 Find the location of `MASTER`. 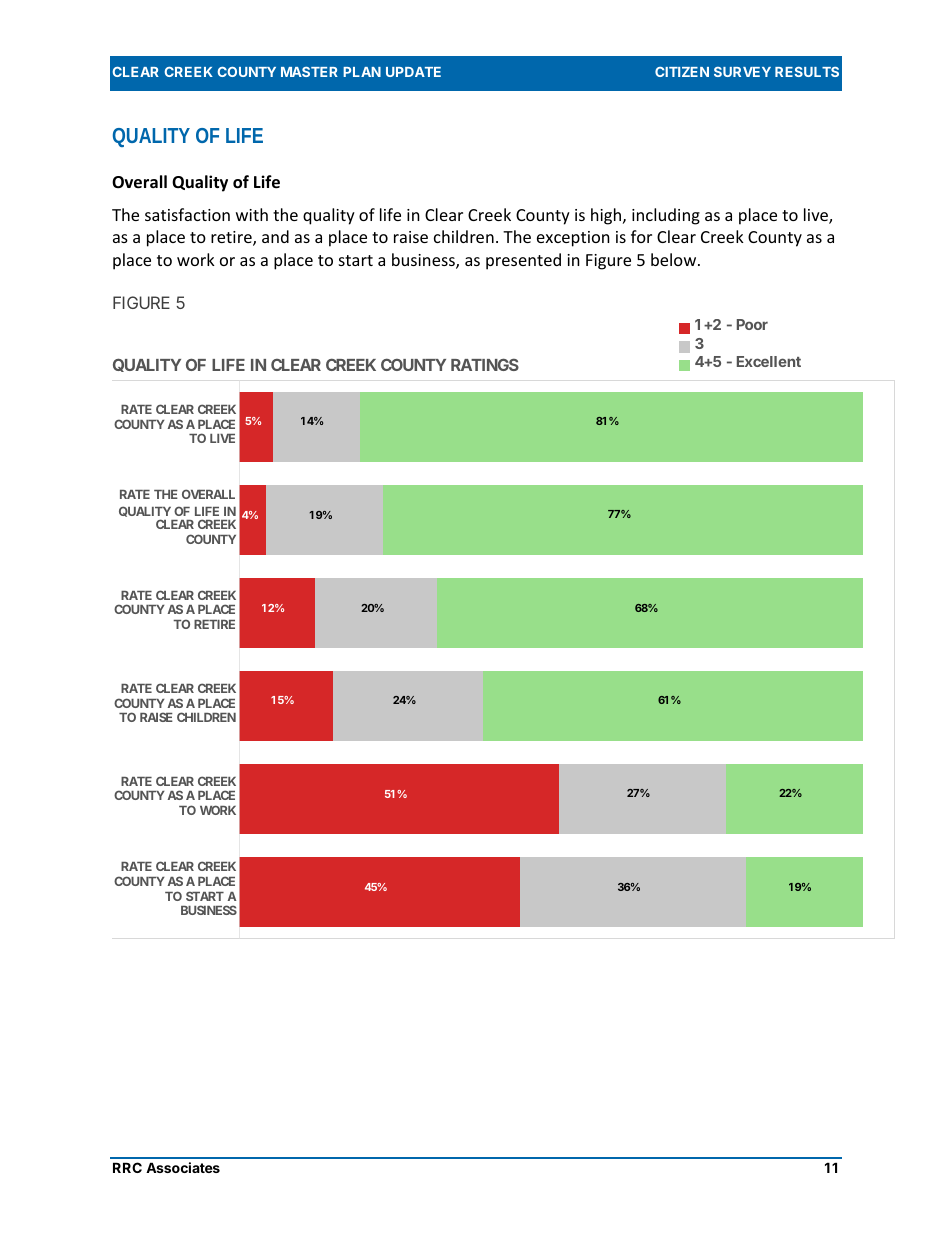

MASTER is located at coordinates (309, 72).
